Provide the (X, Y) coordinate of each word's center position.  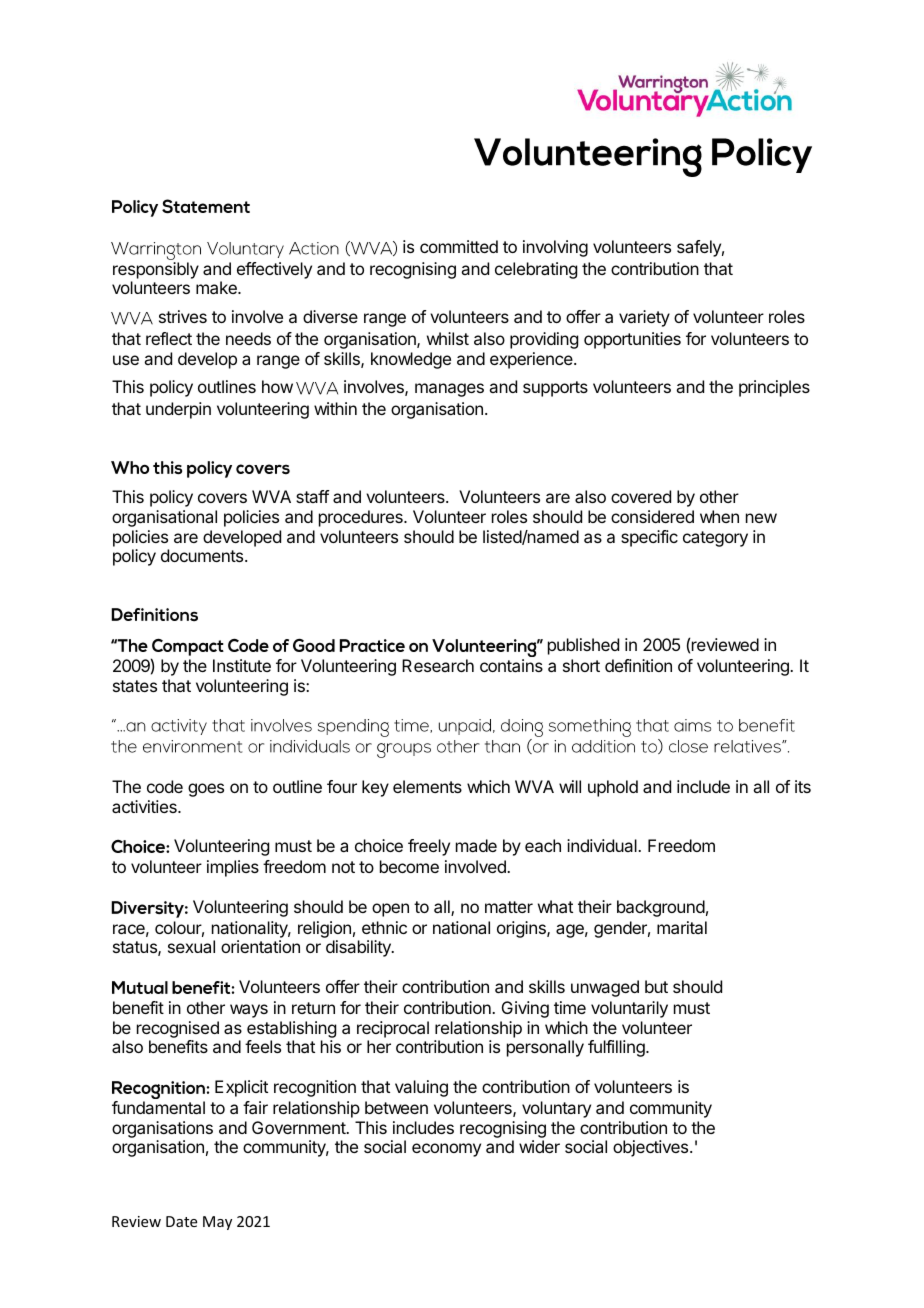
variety (644, 318)
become (409, 866)
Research (438, 665)
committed (459, 246)
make (217, 287)
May (217, 1223)
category (715, 539)
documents (203, 555)
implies (233, 868)
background (661, 908)
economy (446, 1150)
